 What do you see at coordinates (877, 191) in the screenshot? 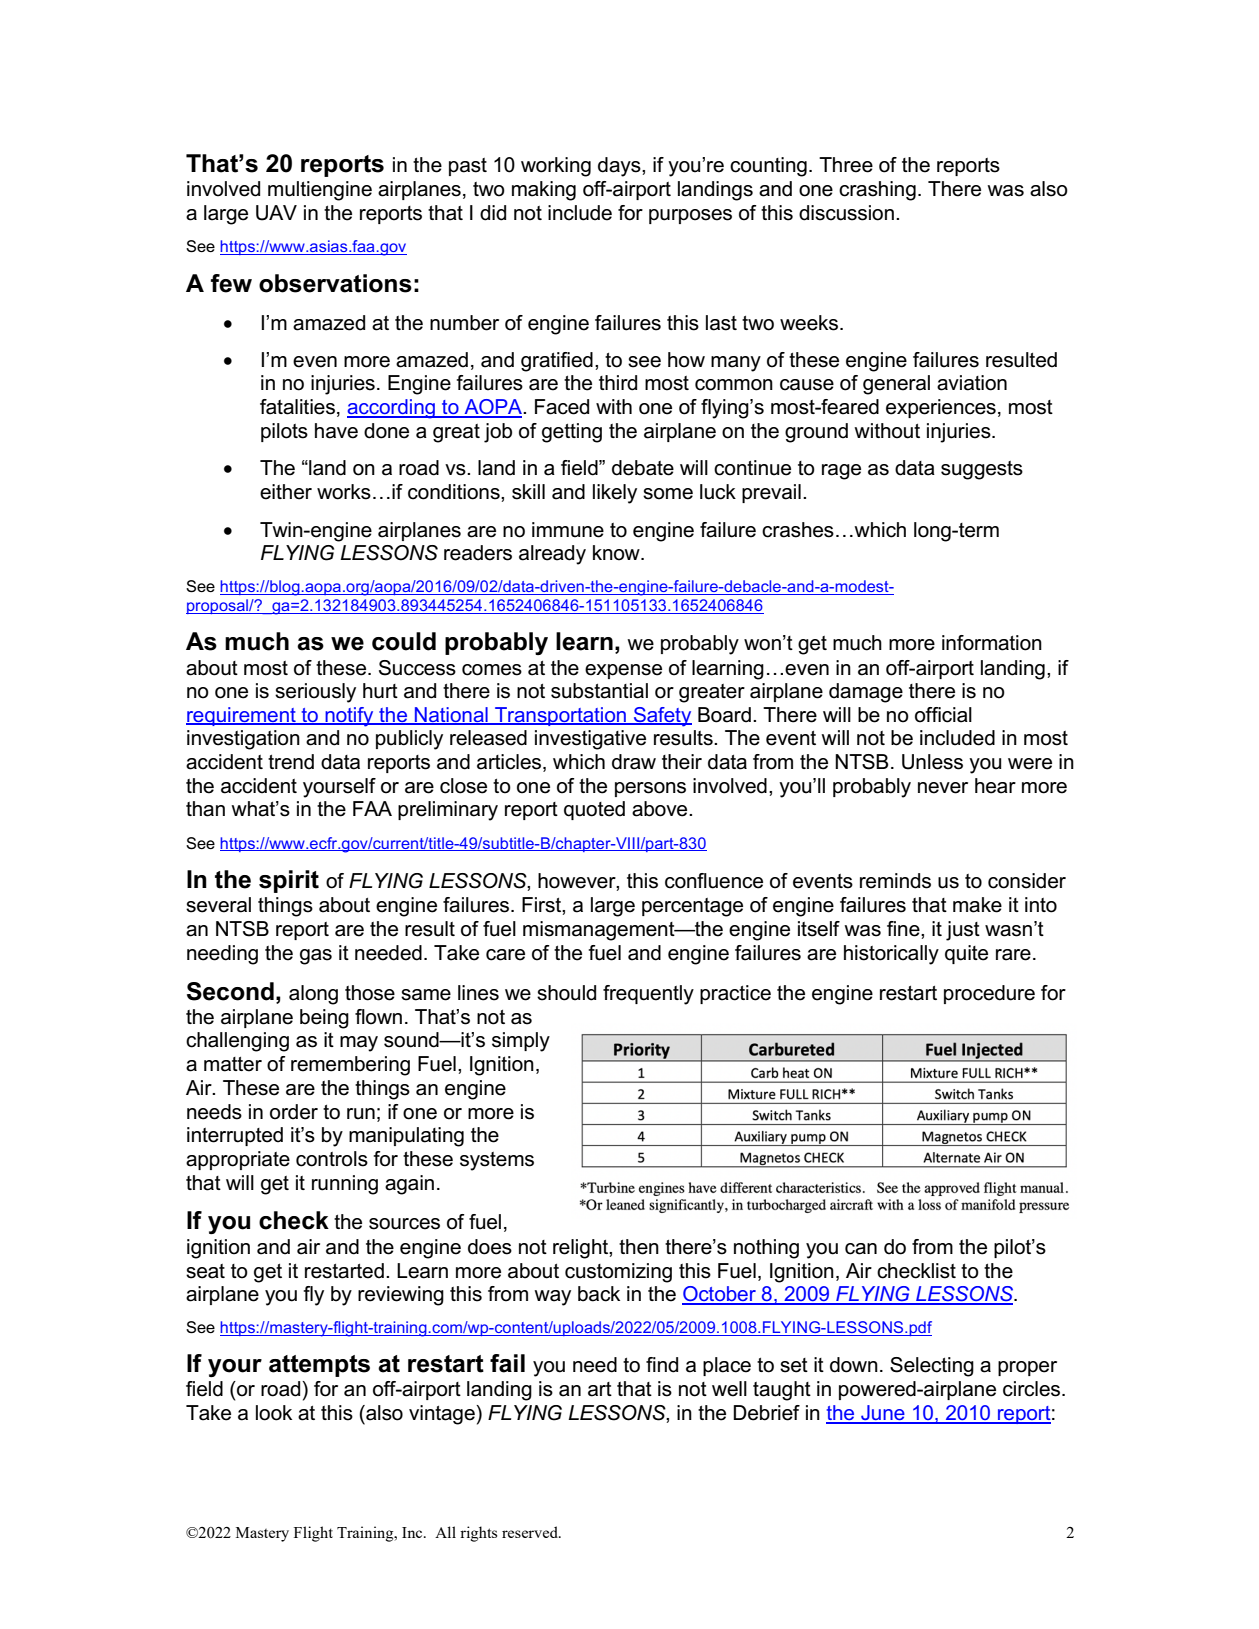
I see `crashing` at bounding box center [877, 191].
